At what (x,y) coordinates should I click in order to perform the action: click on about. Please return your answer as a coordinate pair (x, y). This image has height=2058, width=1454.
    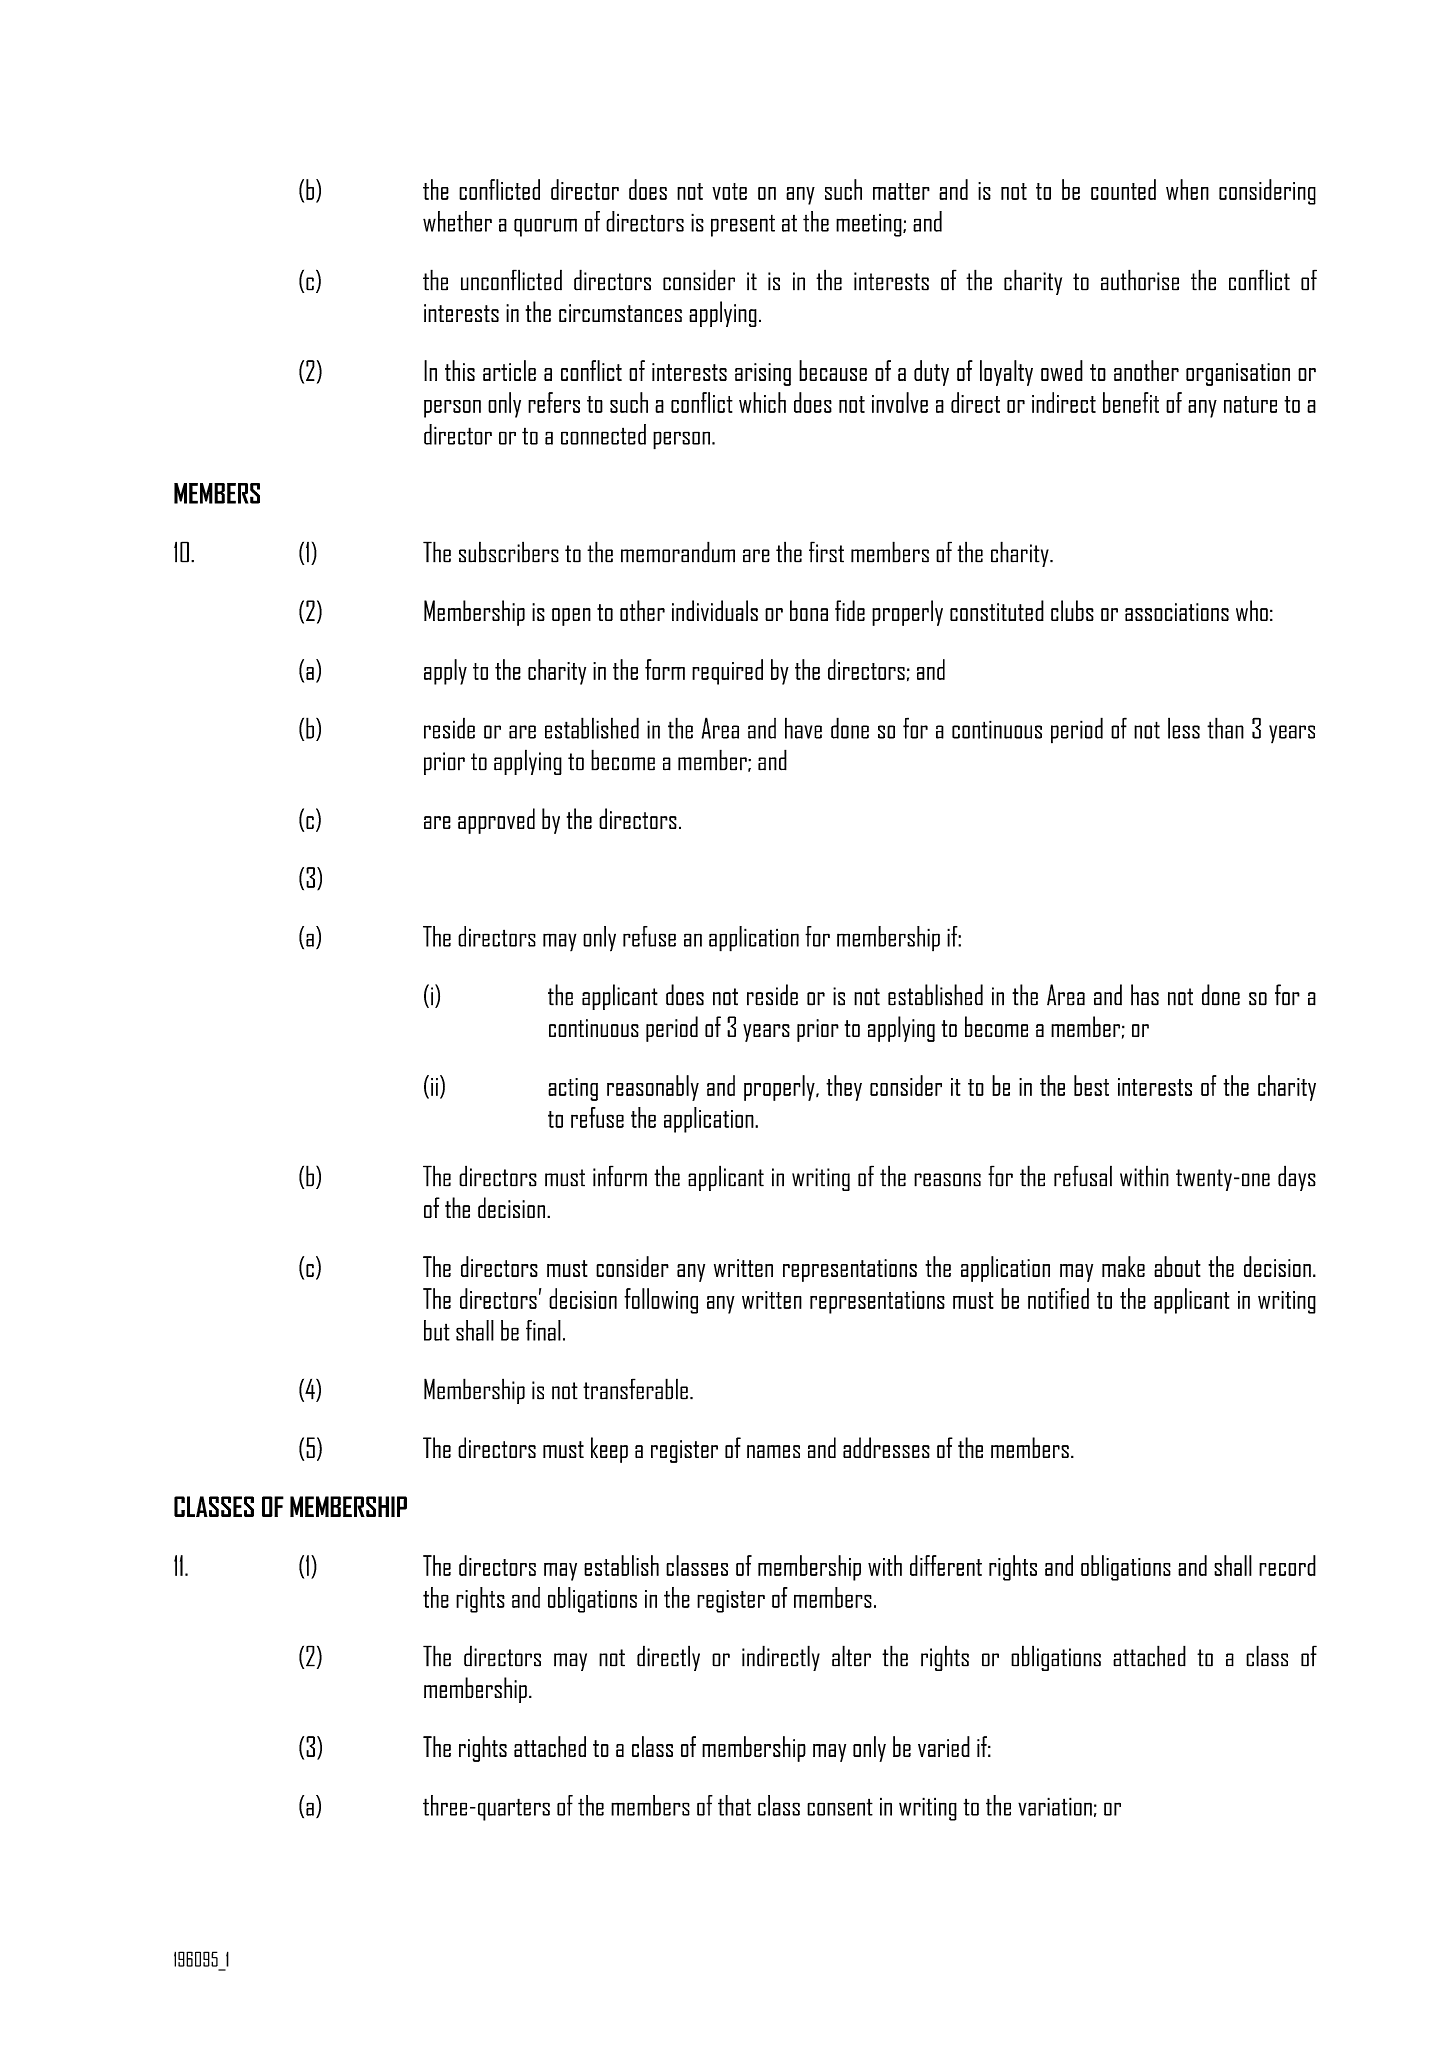
    Looking at the image, I should click on (1177, 1266).
